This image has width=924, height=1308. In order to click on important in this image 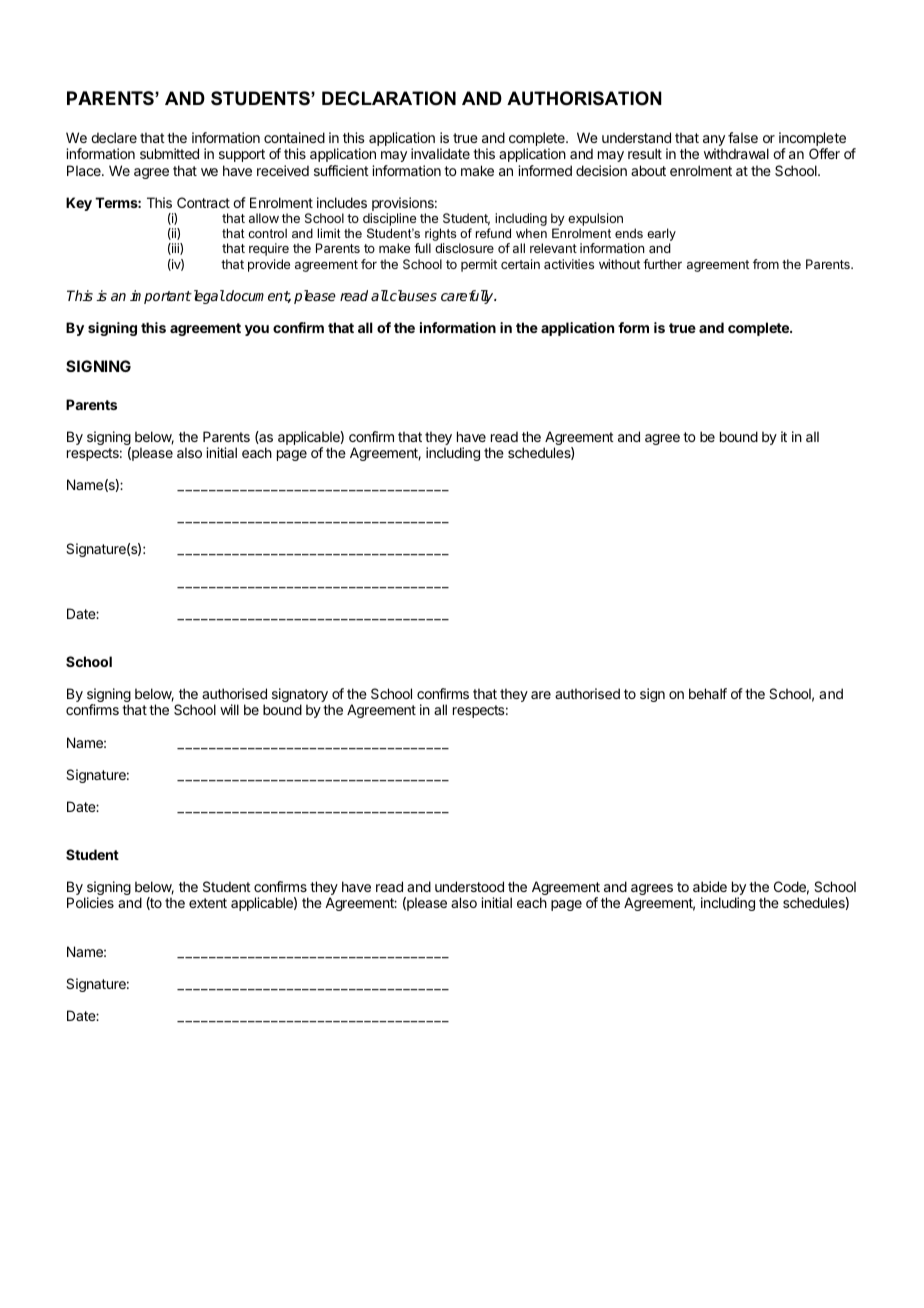, I will do `click(161, 297)`.
